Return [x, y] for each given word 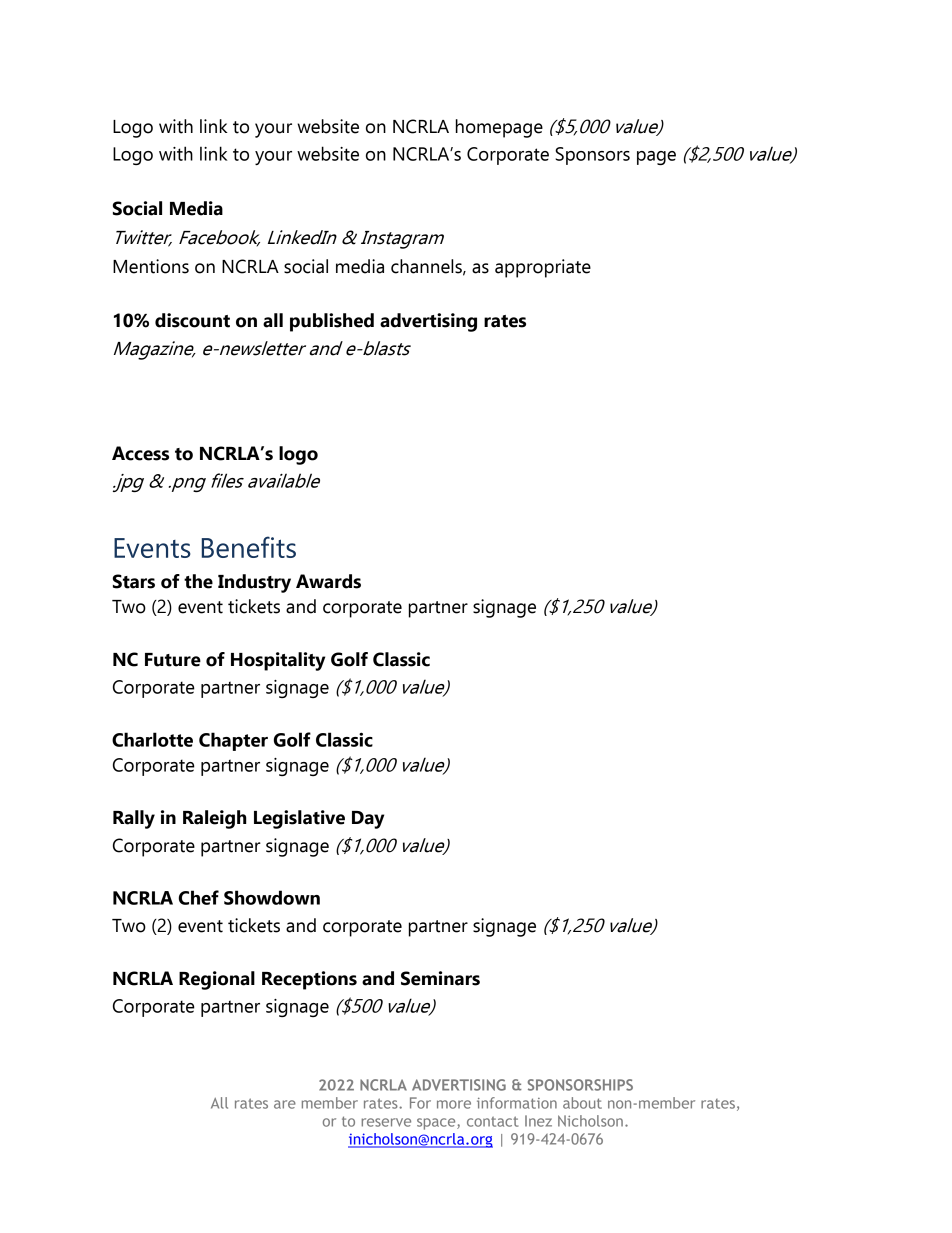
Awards [328, 581]
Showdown [272, 897]
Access [140, 453]
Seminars [440, 978]
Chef [199, 897]
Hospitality [278, 661]
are [285, 1104]
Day [368, 820]
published [332, 322]
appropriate [543, 268]
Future [173, 660]
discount [192, 320]
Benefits [249, 547]
